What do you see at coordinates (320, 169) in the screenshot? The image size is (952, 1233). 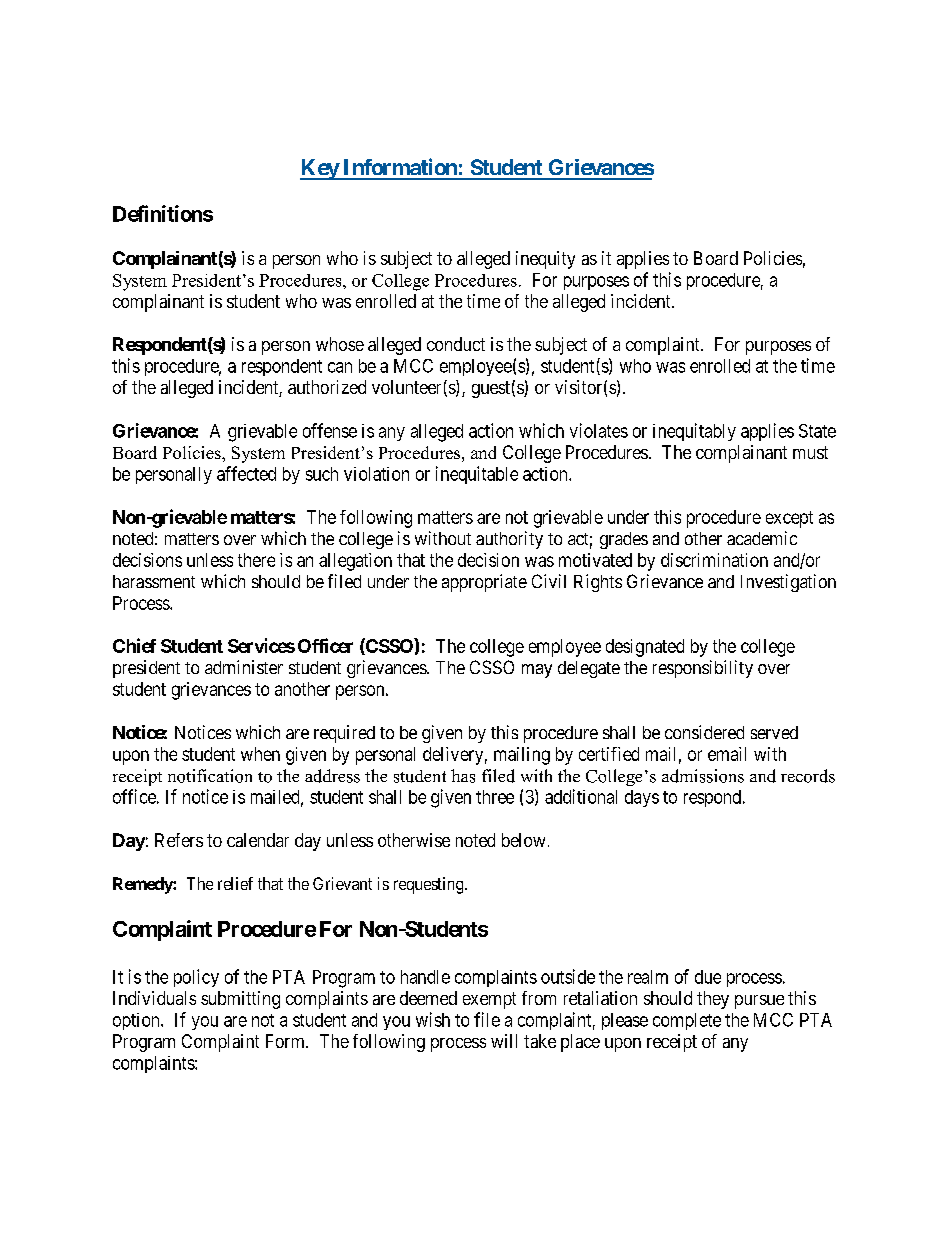 I see `Key` at bounding box center [320, 169].
